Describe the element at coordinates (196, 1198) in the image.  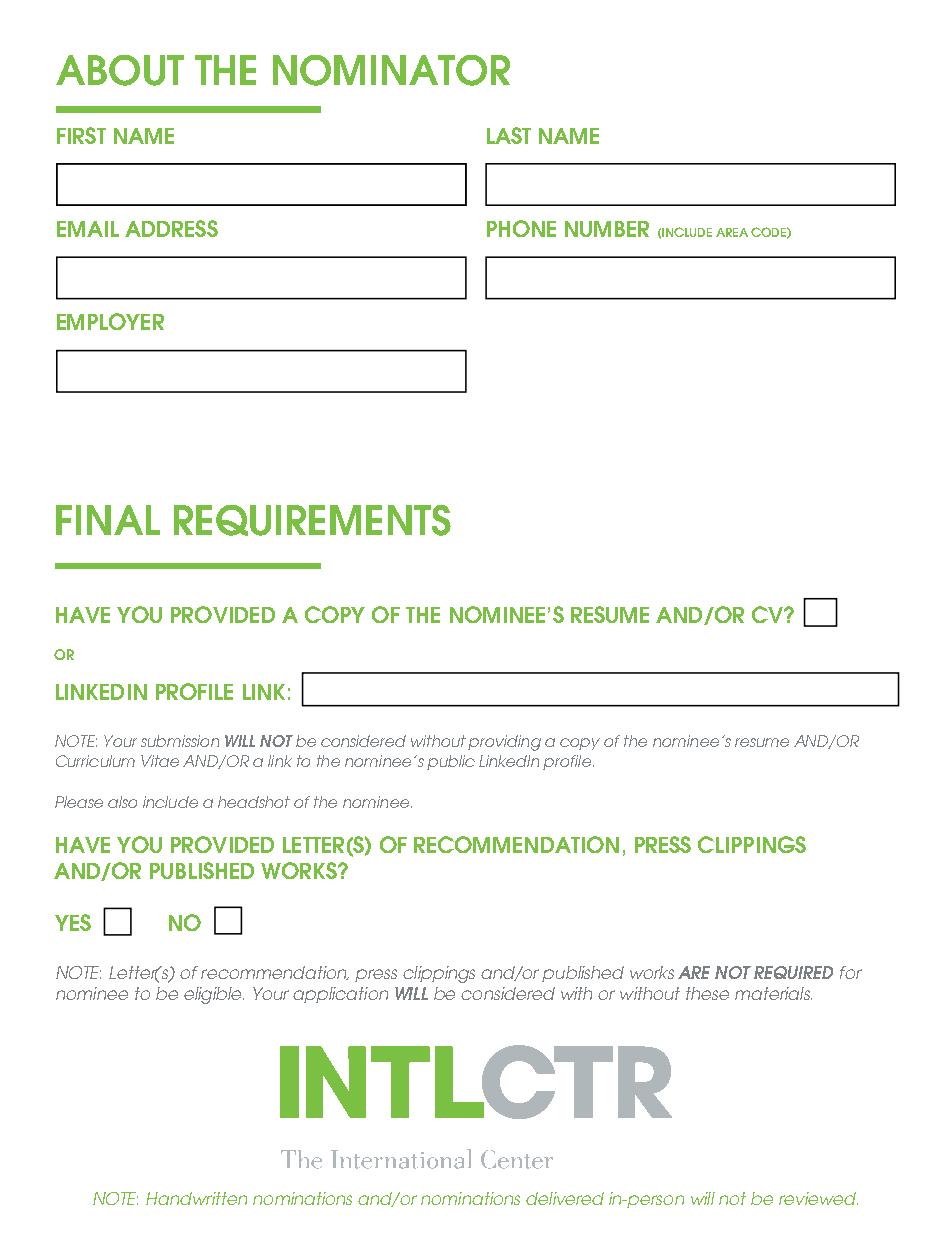
I see `Handwritten` at that location.
